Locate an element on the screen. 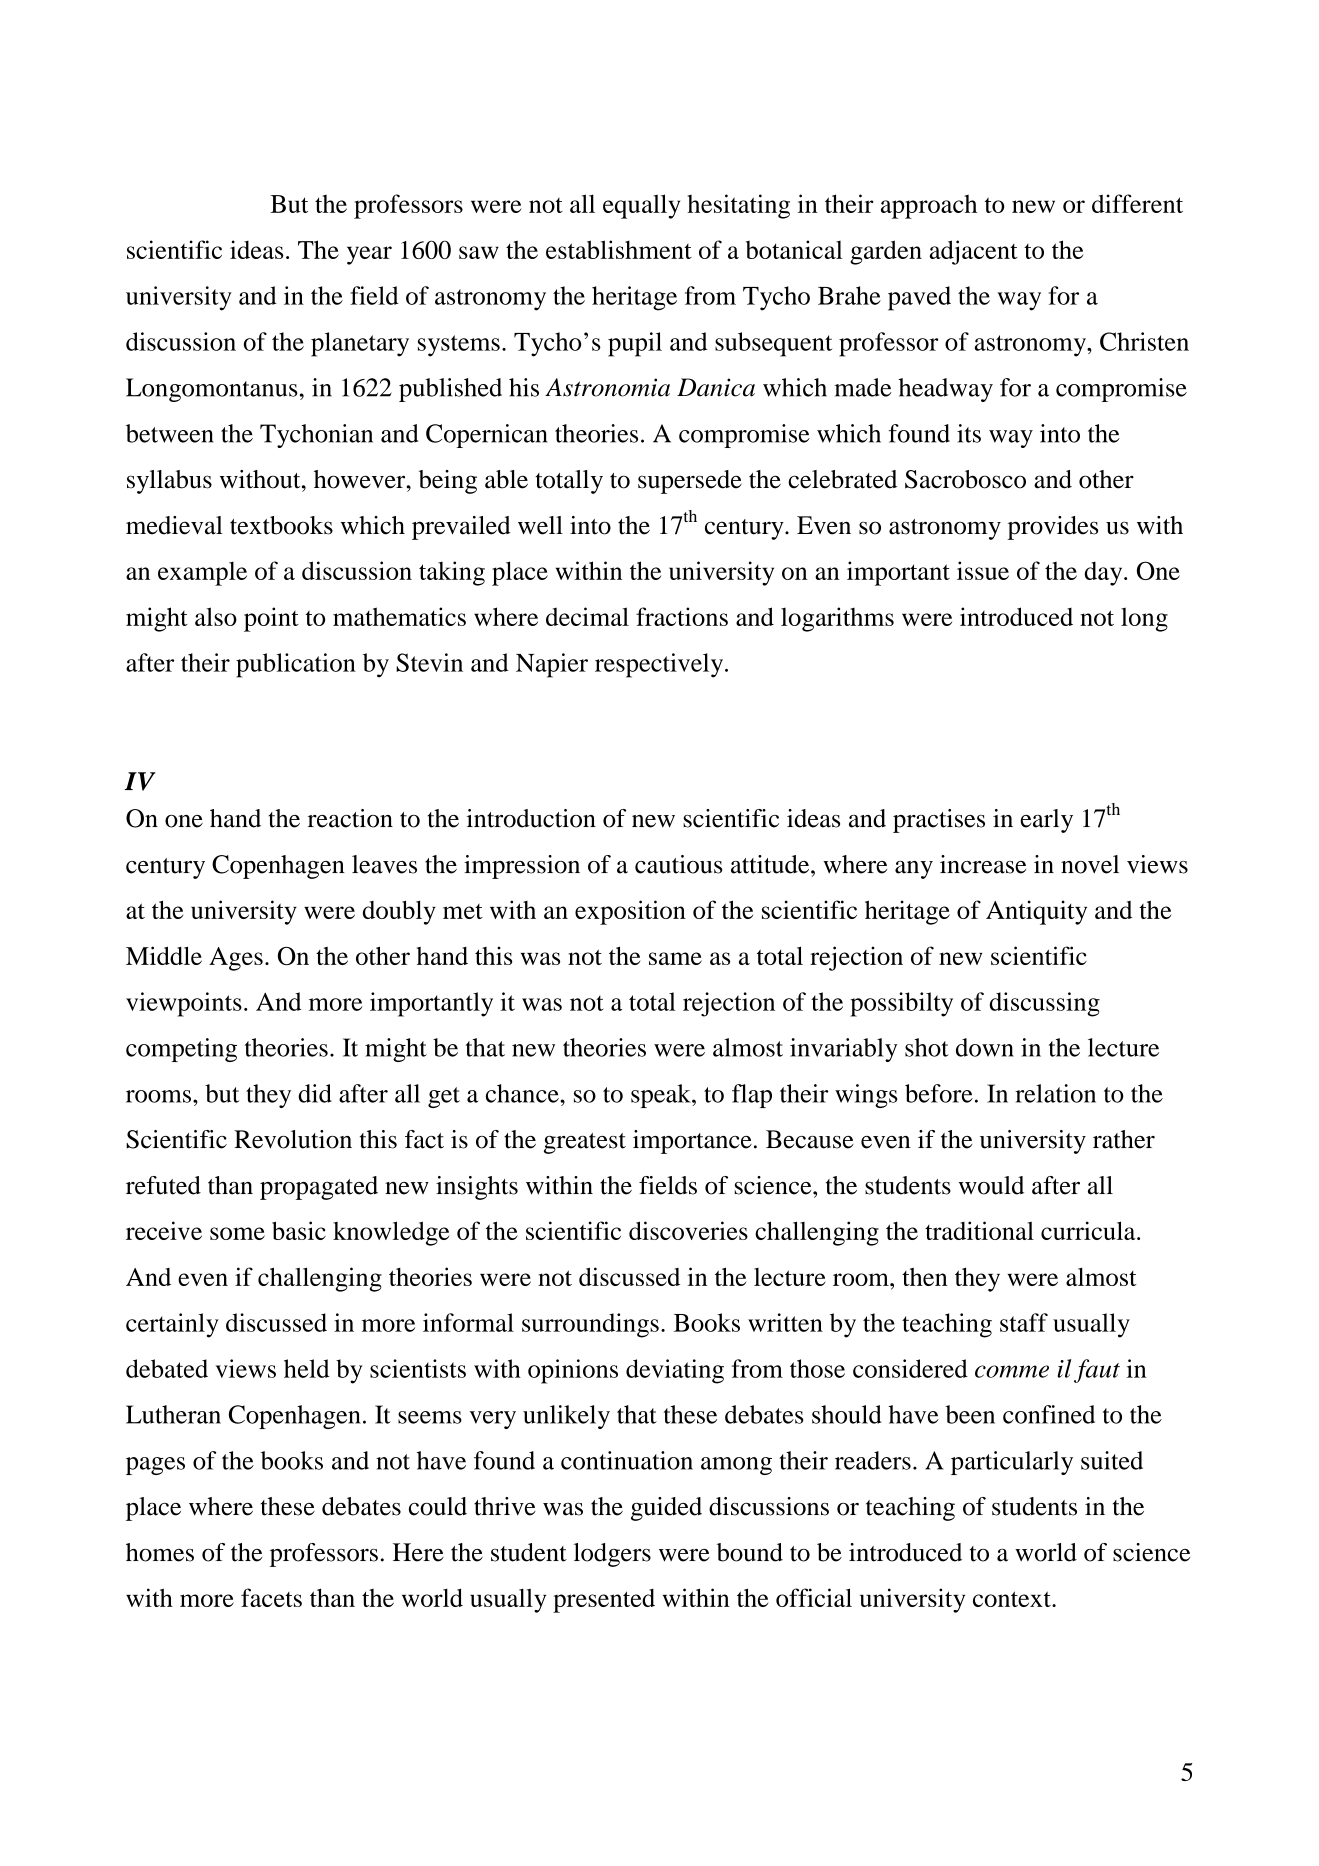 The width and height of the screenshot is (1319, 1866). leaves is located at coordinates (384, 864).
